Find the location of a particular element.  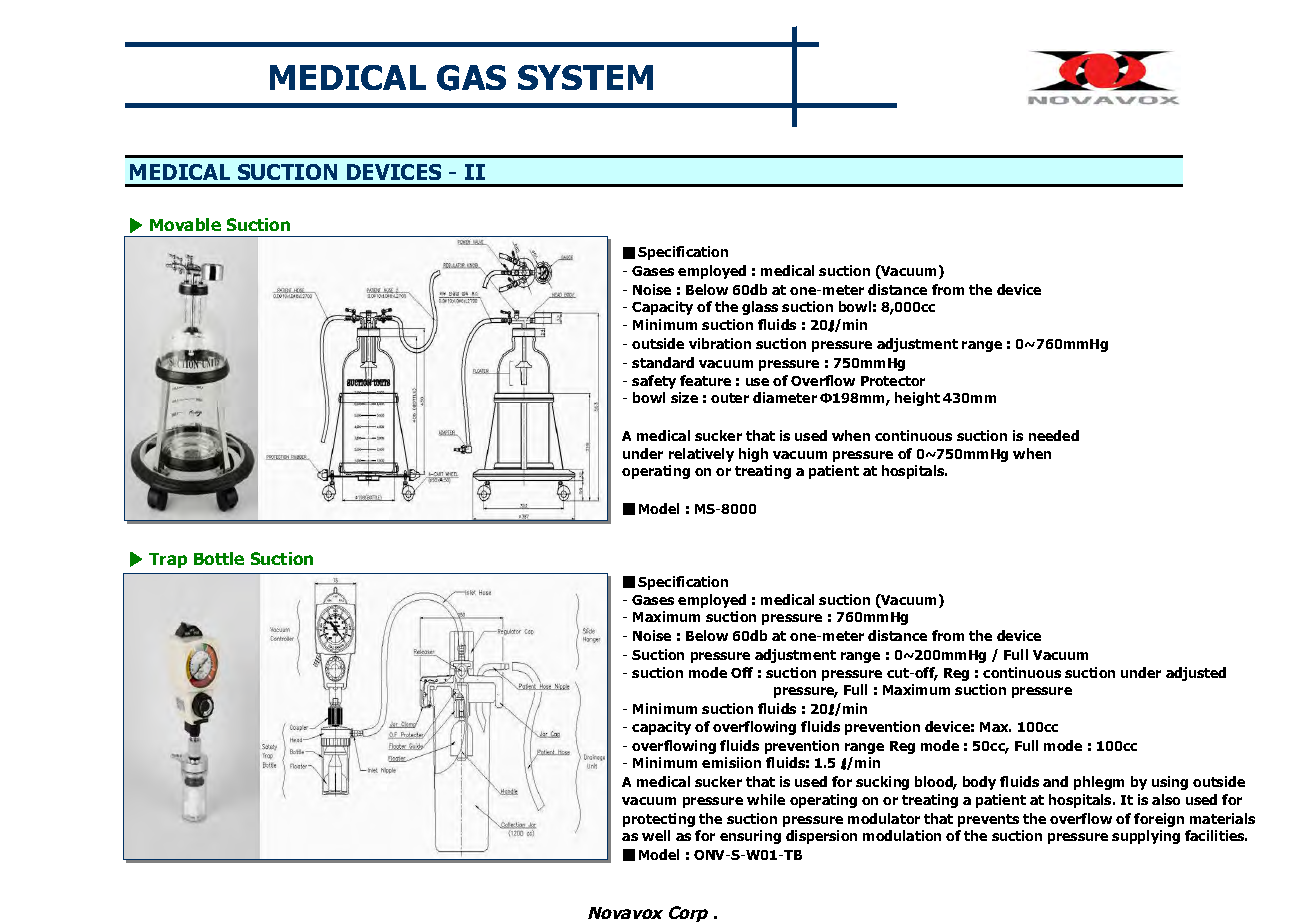

standard is located at coordinates (663, 362).
